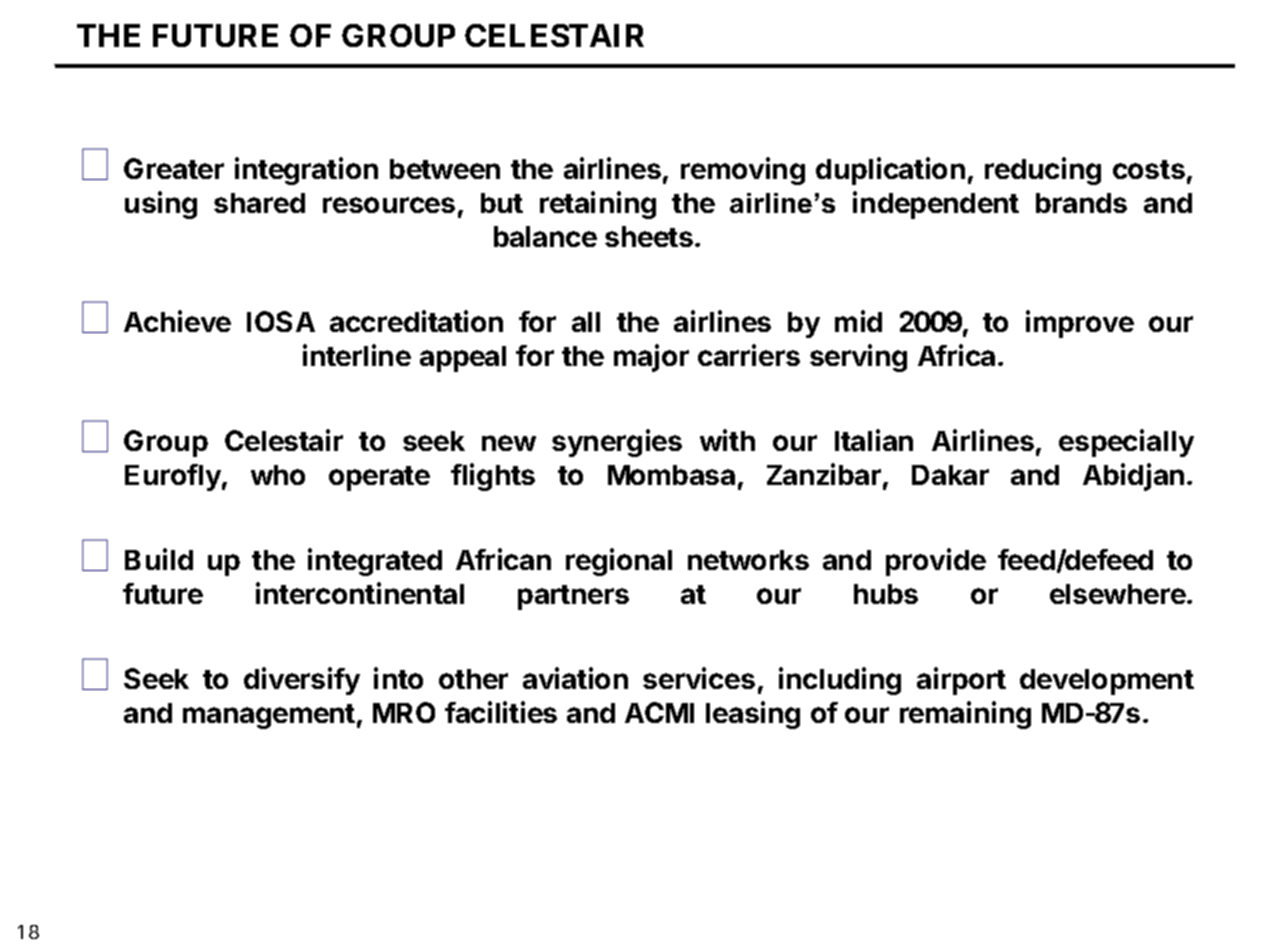 This screenshot has width=1270, height=952. I want to click on Dakar, so click(950, 475).
